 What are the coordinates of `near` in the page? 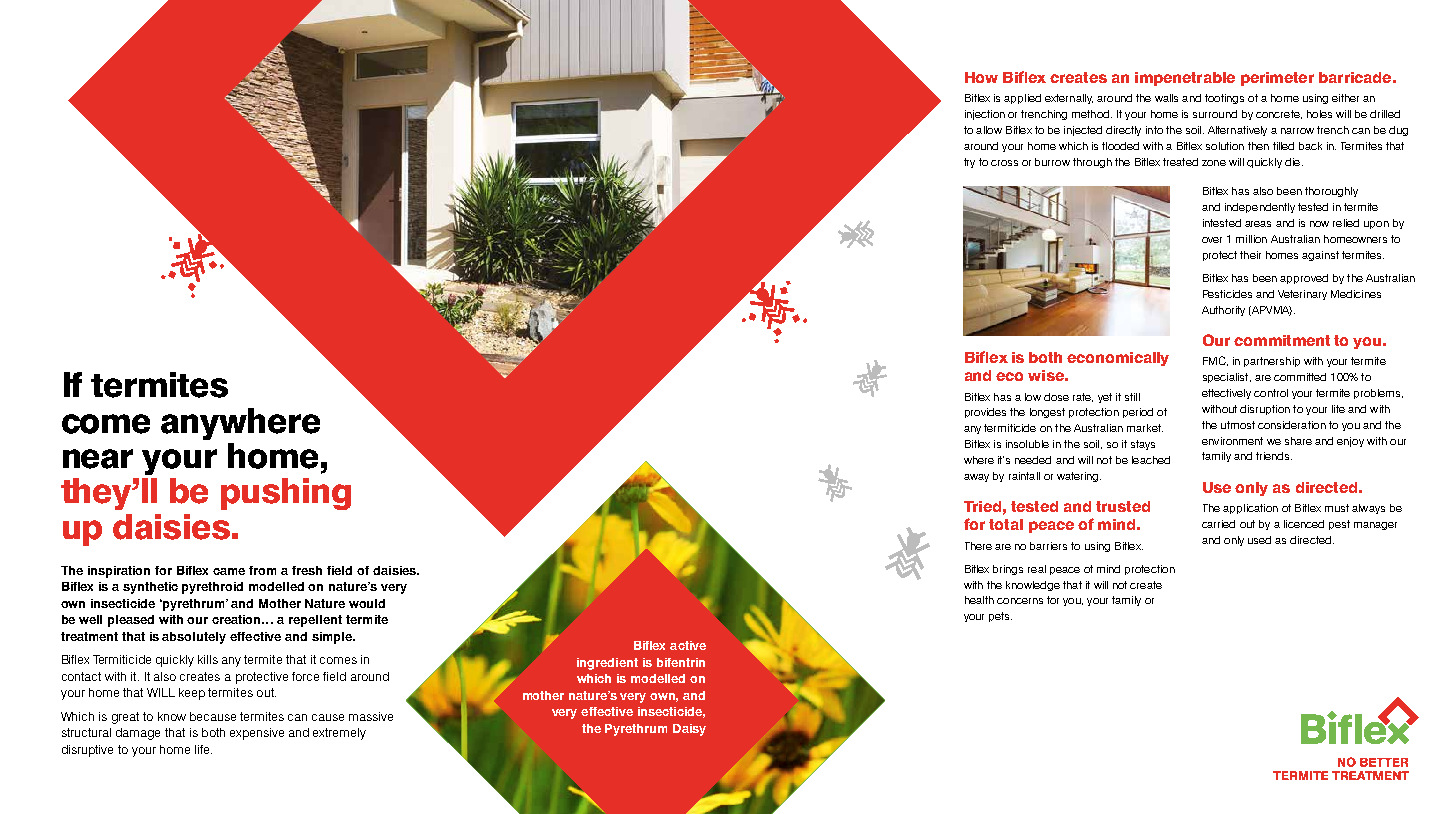 It's located at (98, 459).
